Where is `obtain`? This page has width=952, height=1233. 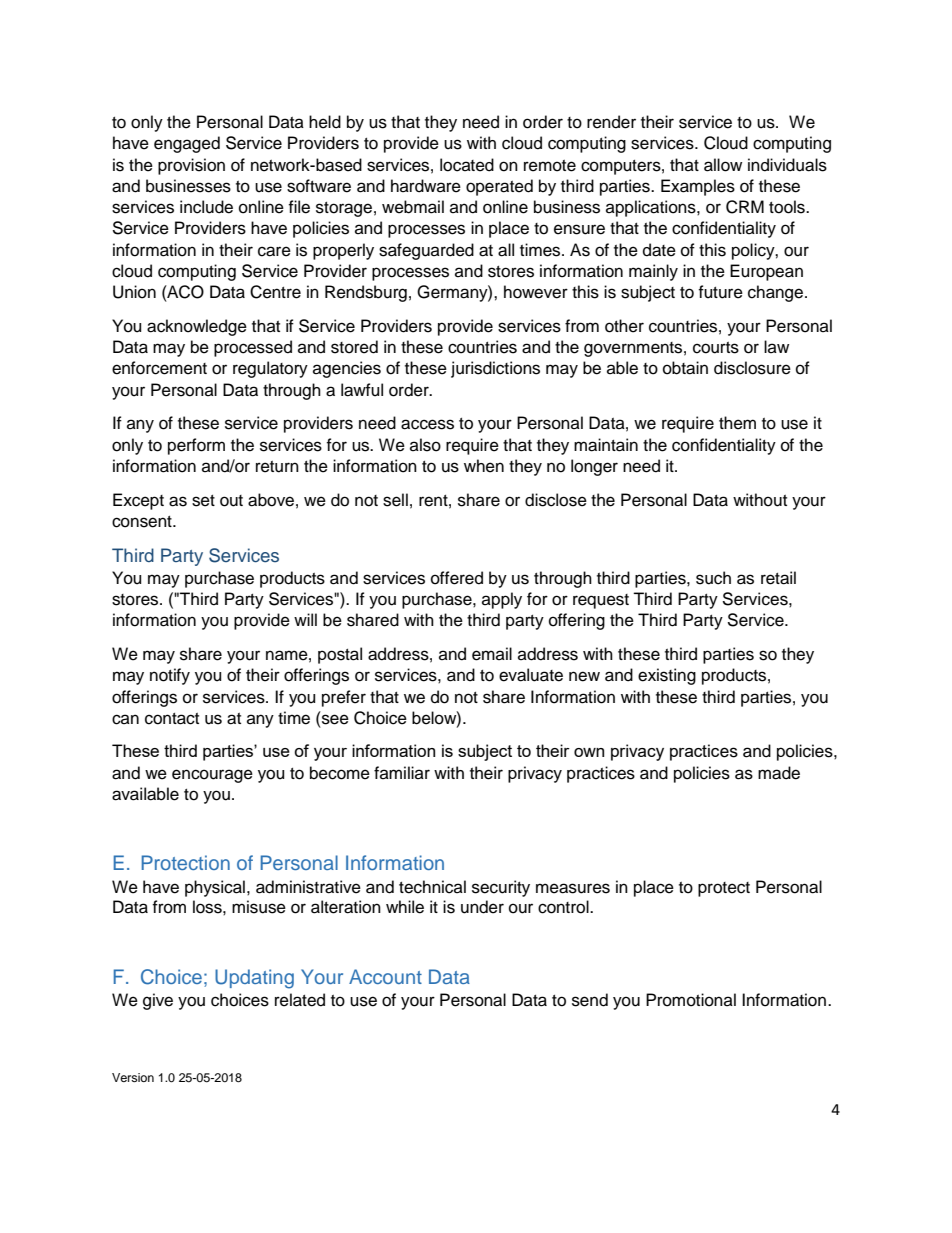 obtain is located at coordinates (685, 368).
